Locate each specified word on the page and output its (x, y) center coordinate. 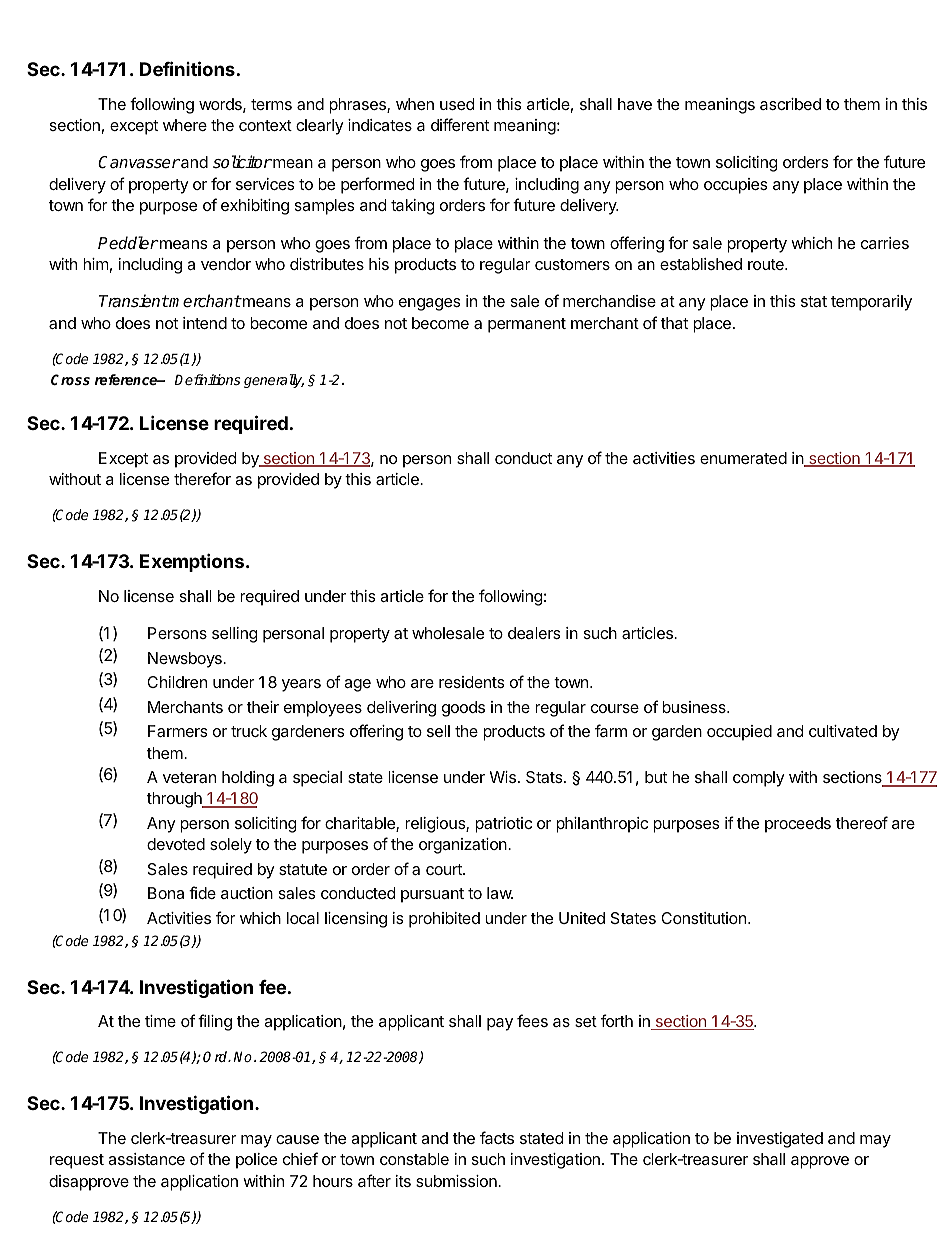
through (175, 800)
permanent (527, 325)
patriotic (503, 825)
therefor (202, 478)
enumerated (743, 458)
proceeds (798, 825)
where (185, 125)
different (460, 124)
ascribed (790, 104)
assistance (146, 1159)
